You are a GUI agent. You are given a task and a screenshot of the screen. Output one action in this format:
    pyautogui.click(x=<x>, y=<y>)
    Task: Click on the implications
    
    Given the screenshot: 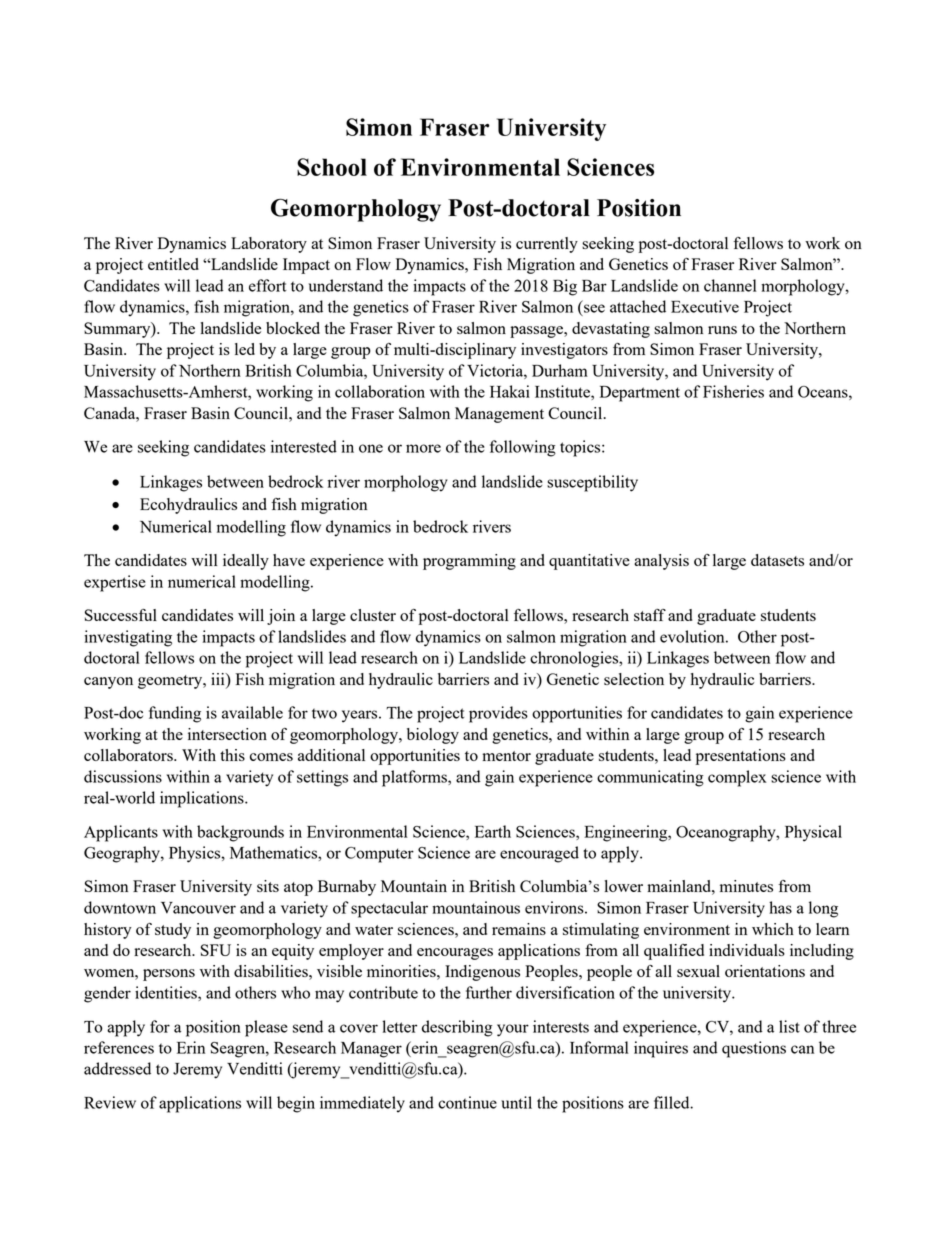 What is the action you would take?
    pyautogui.click(x=203, y=799)
